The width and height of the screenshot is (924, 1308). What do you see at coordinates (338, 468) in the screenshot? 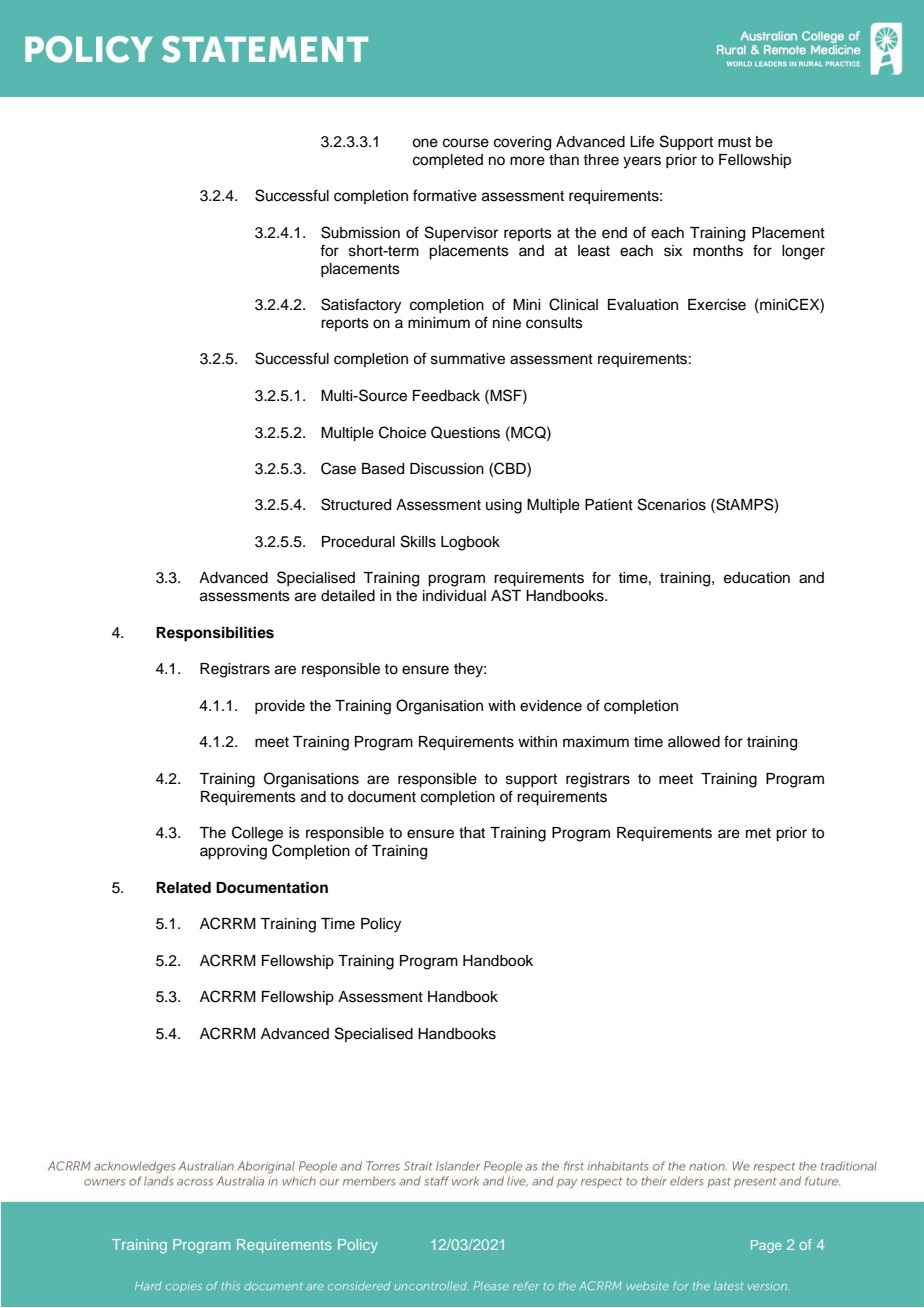
I see `Case` at bounding box center [338, 468].
